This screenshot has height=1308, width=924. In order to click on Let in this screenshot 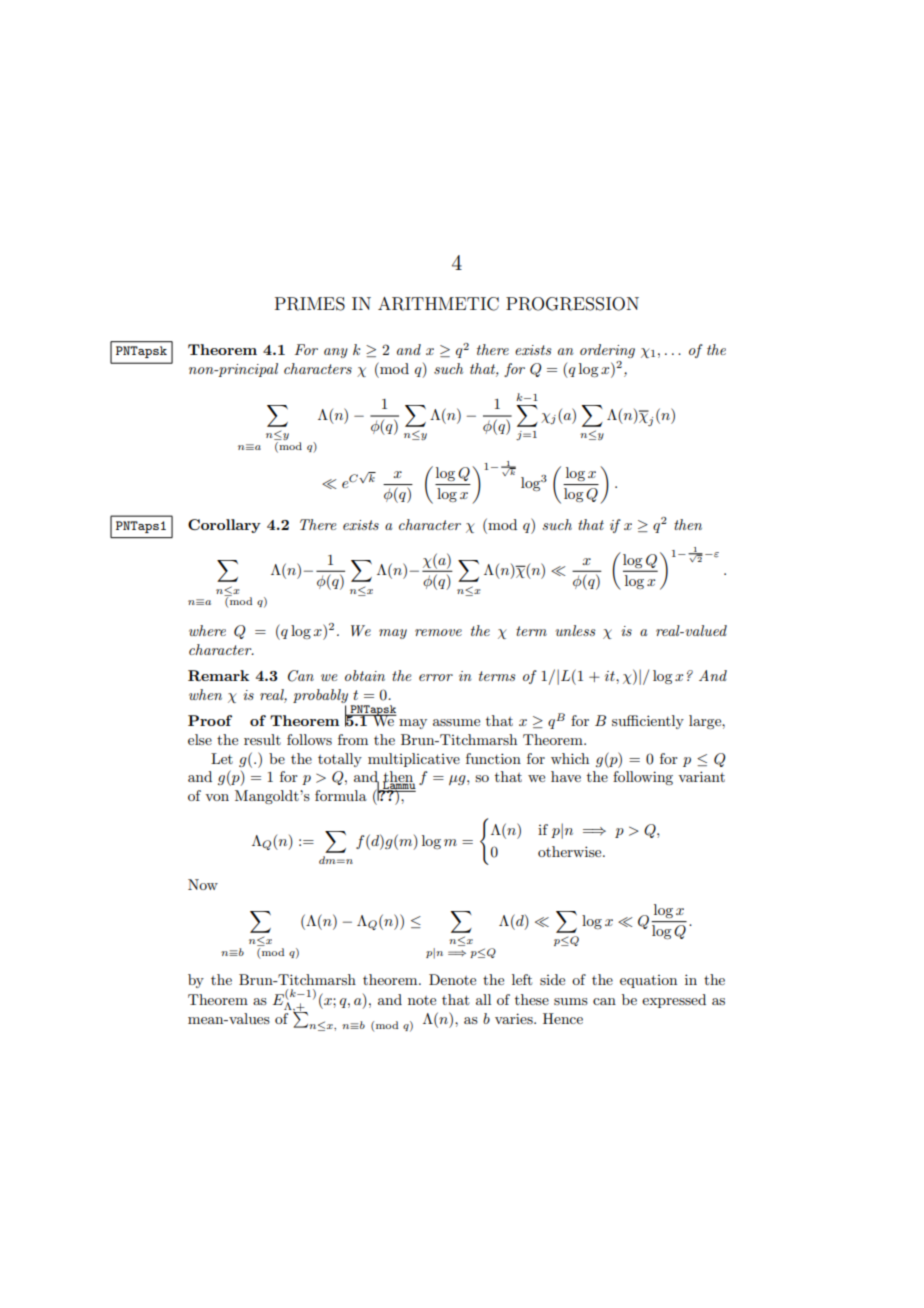, I will do `click(222, 758)`.
